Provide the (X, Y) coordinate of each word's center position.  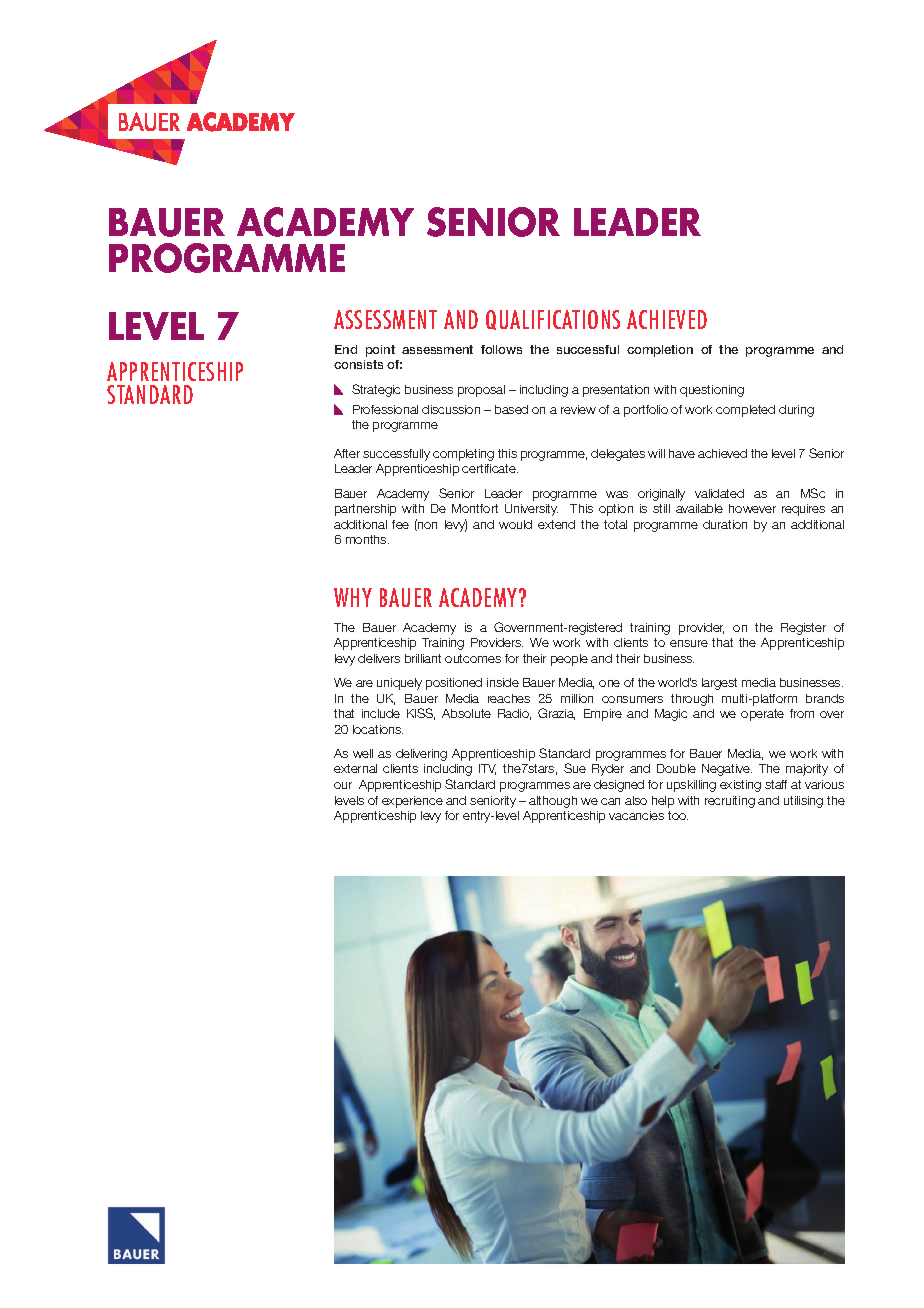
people (569, 660)
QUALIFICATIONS (553, 320)
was (617, 494)
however (752, 508)
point (380, 351)
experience (412, 802)
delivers (379, 658)
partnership (365, 510)
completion (660, 351)
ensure (689, 643)
